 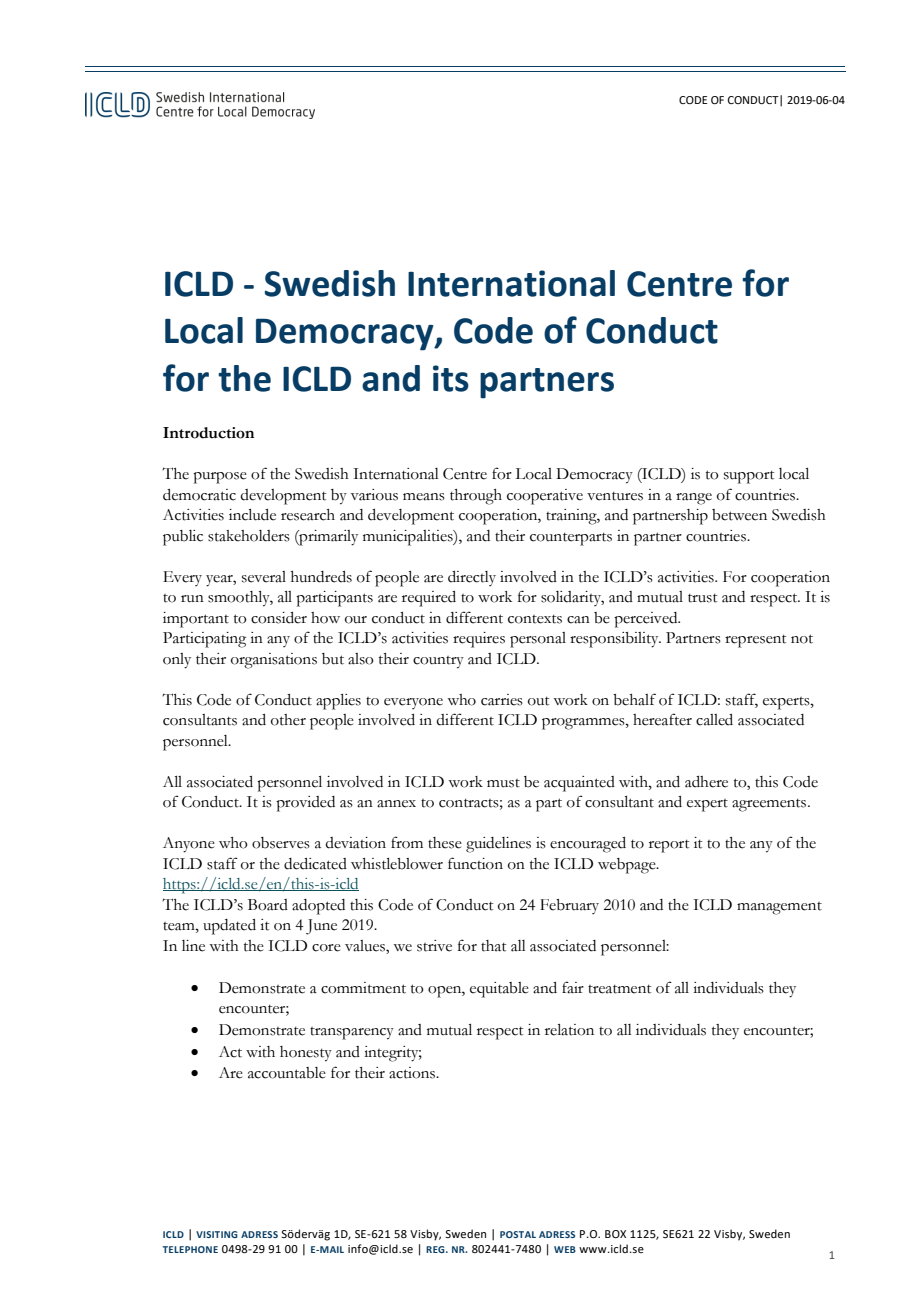 I want to click on Introduction, so click(x=208, y=433).
